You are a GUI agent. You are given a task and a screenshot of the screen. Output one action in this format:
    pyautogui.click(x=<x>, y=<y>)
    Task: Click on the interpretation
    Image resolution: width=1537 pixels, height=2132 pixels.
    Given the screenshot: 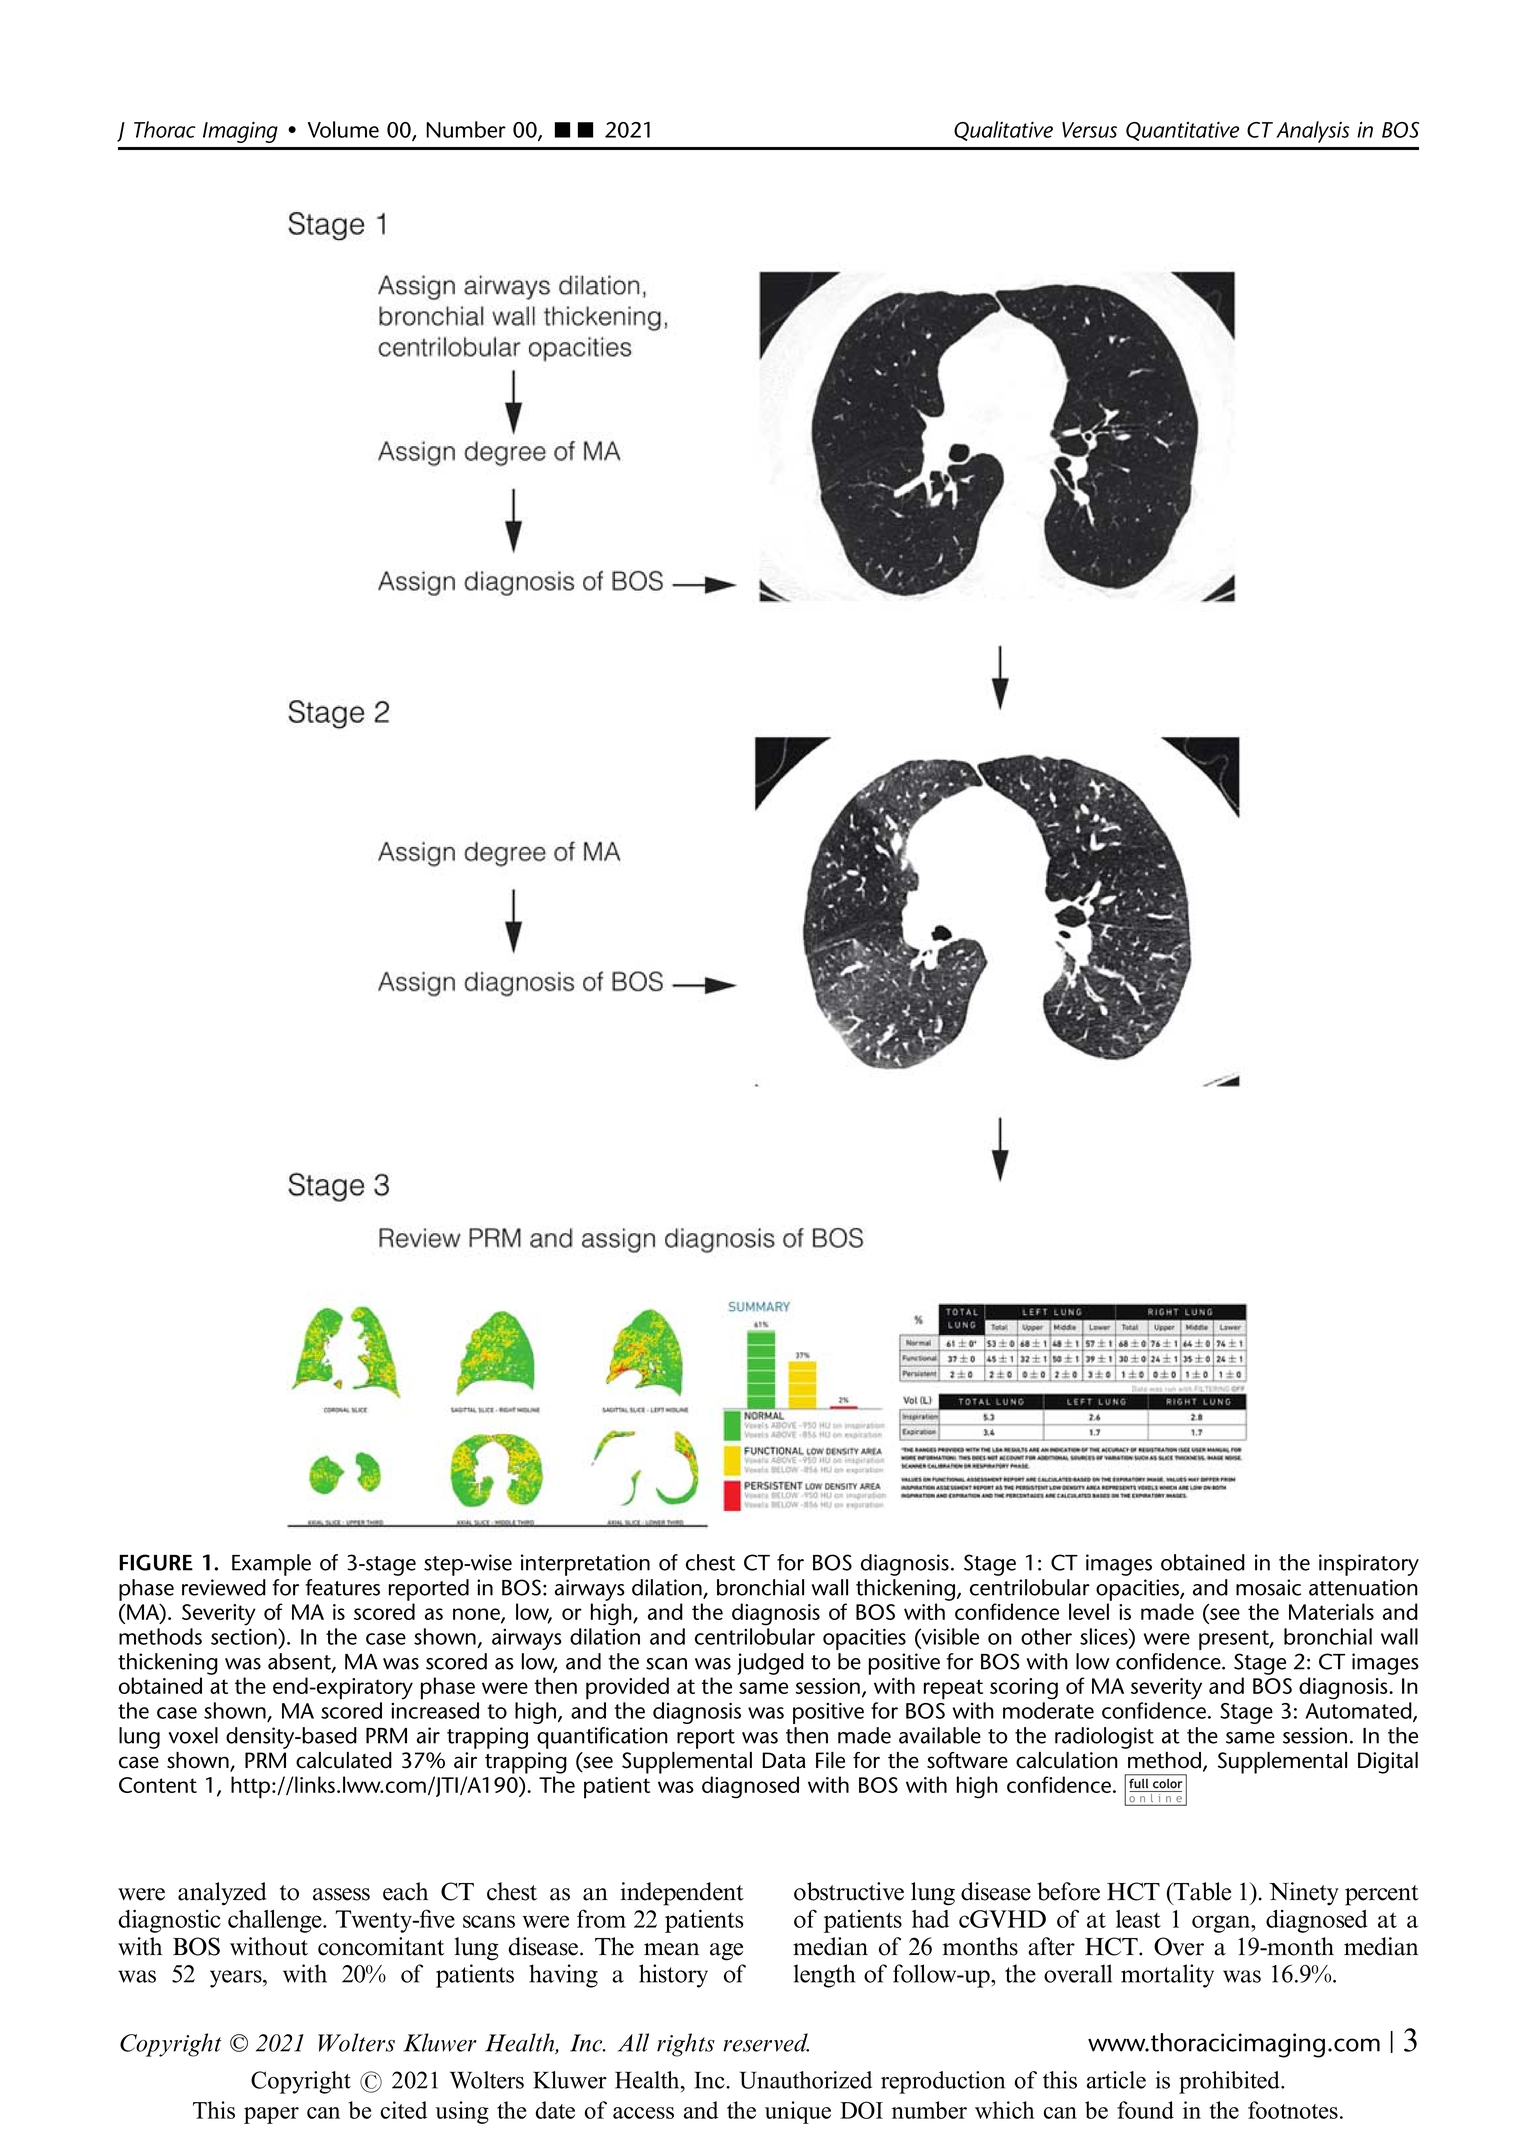 What is the action you would take?
    pyautogui.click(x=585, y=1565)
